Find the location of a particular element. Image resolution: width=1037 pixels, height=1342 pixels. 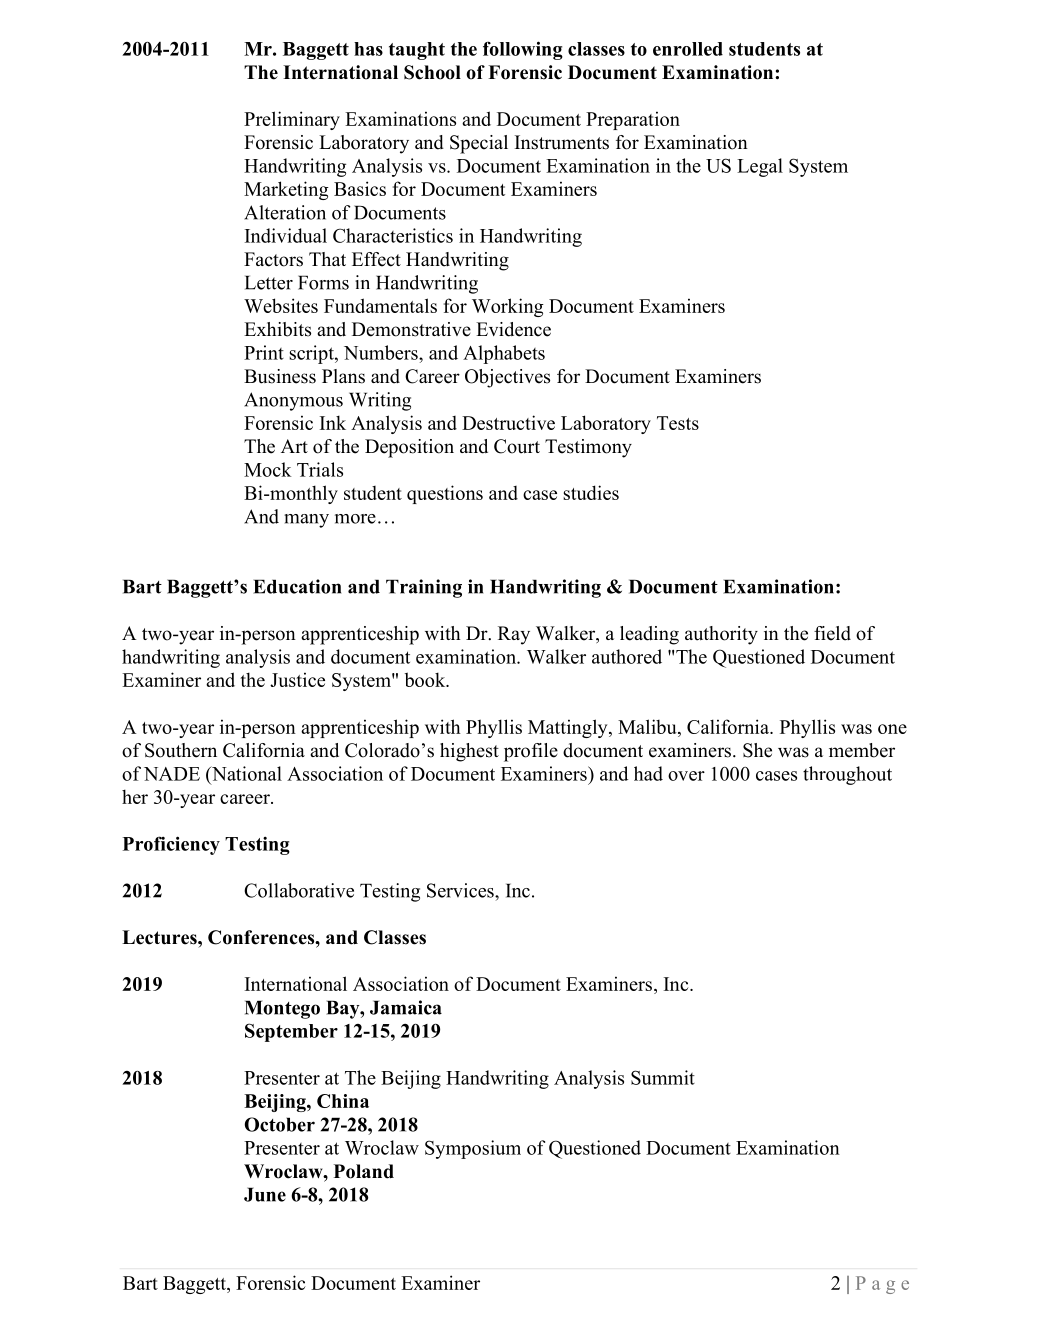

June is located at coordinates (265, 1194).
